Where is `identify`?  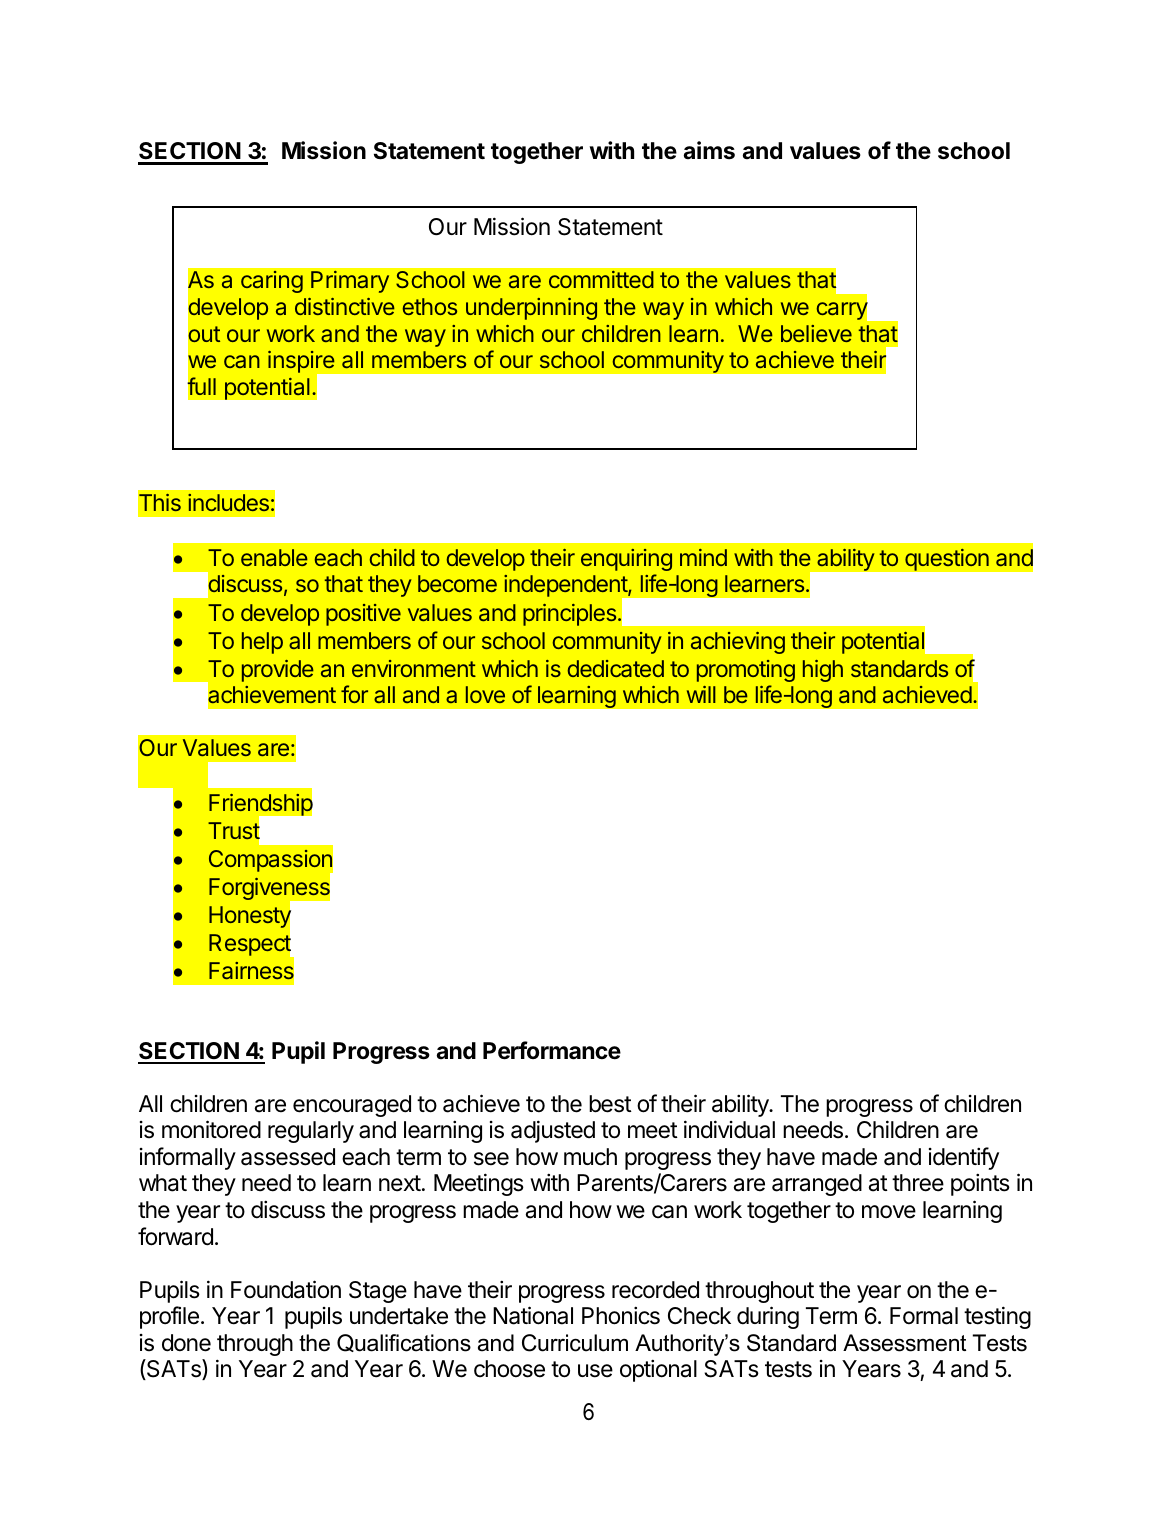
identify is located at coordinates (964, 1158).
